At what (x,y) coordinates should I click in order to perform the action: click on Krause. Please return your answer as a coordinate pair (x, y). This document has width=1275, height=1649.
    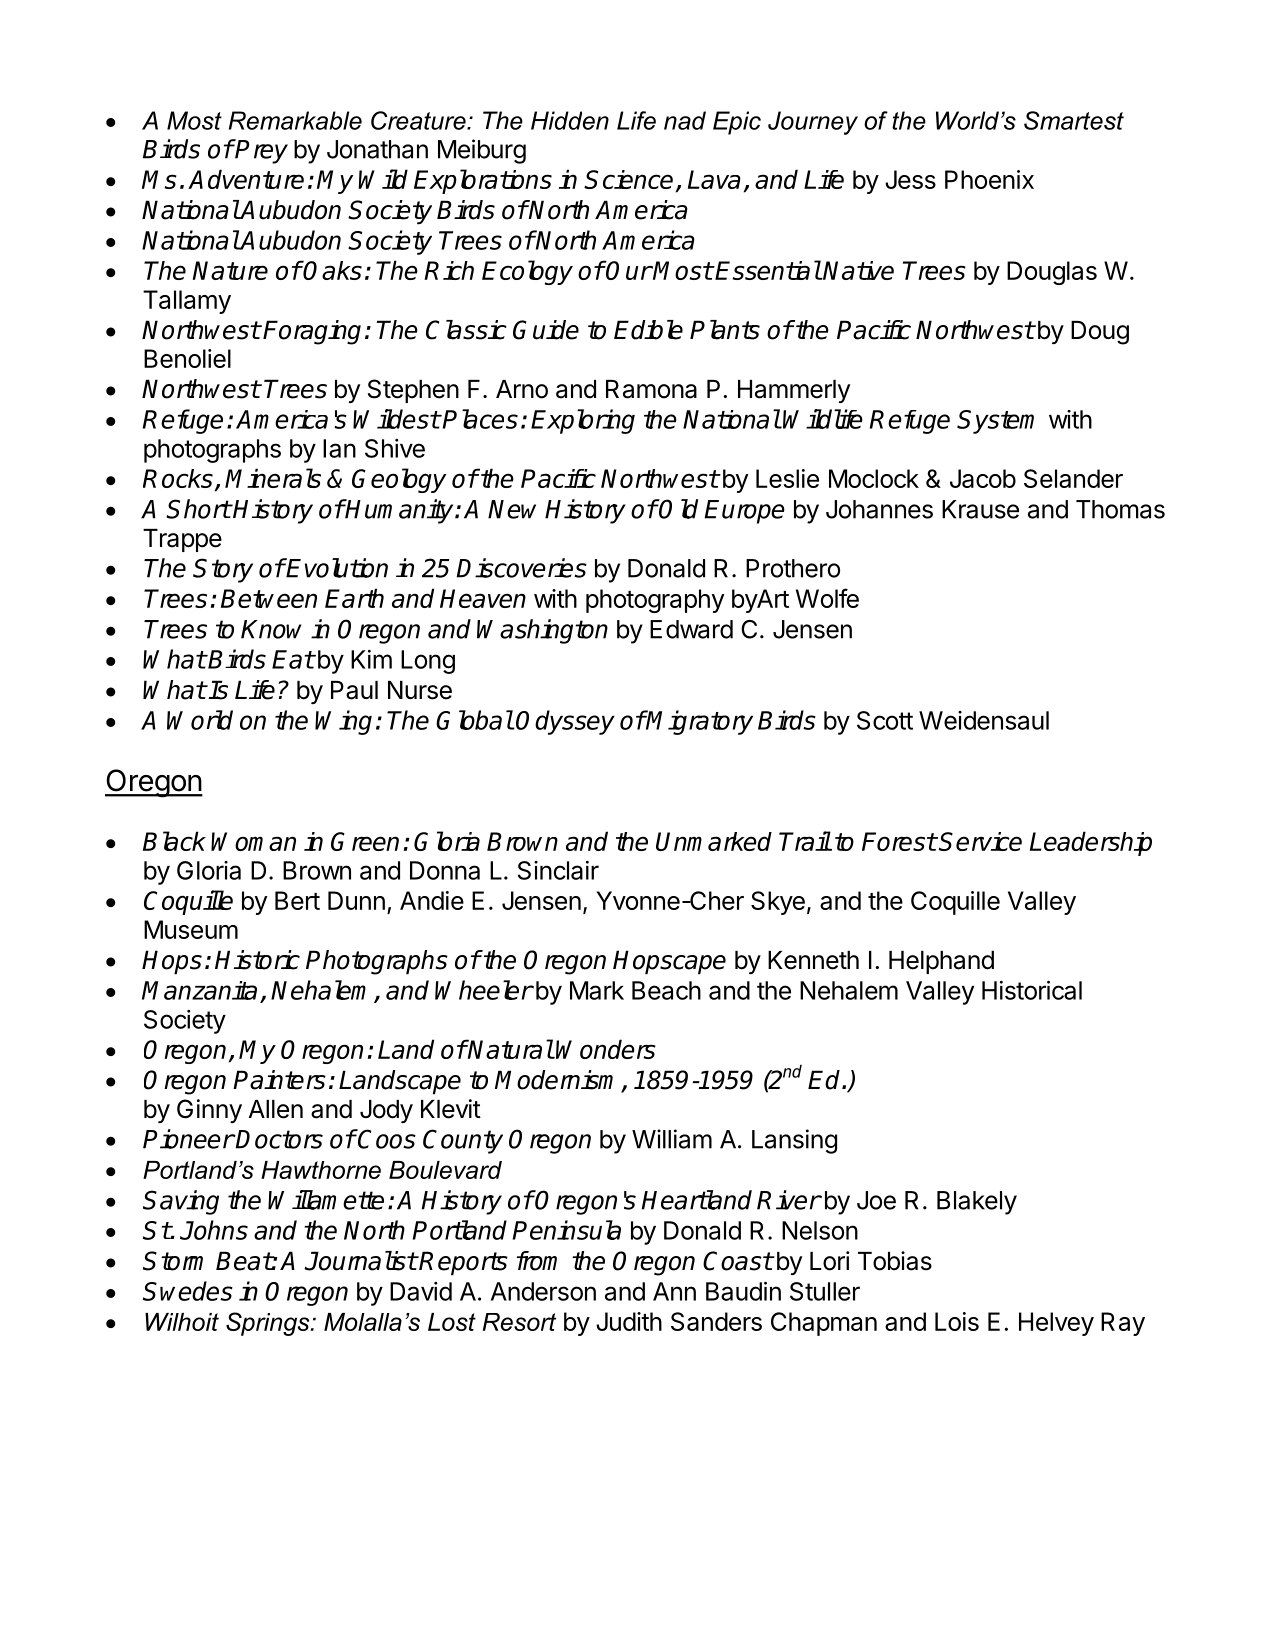
    Looking at the image, I should click on (980, 509).
